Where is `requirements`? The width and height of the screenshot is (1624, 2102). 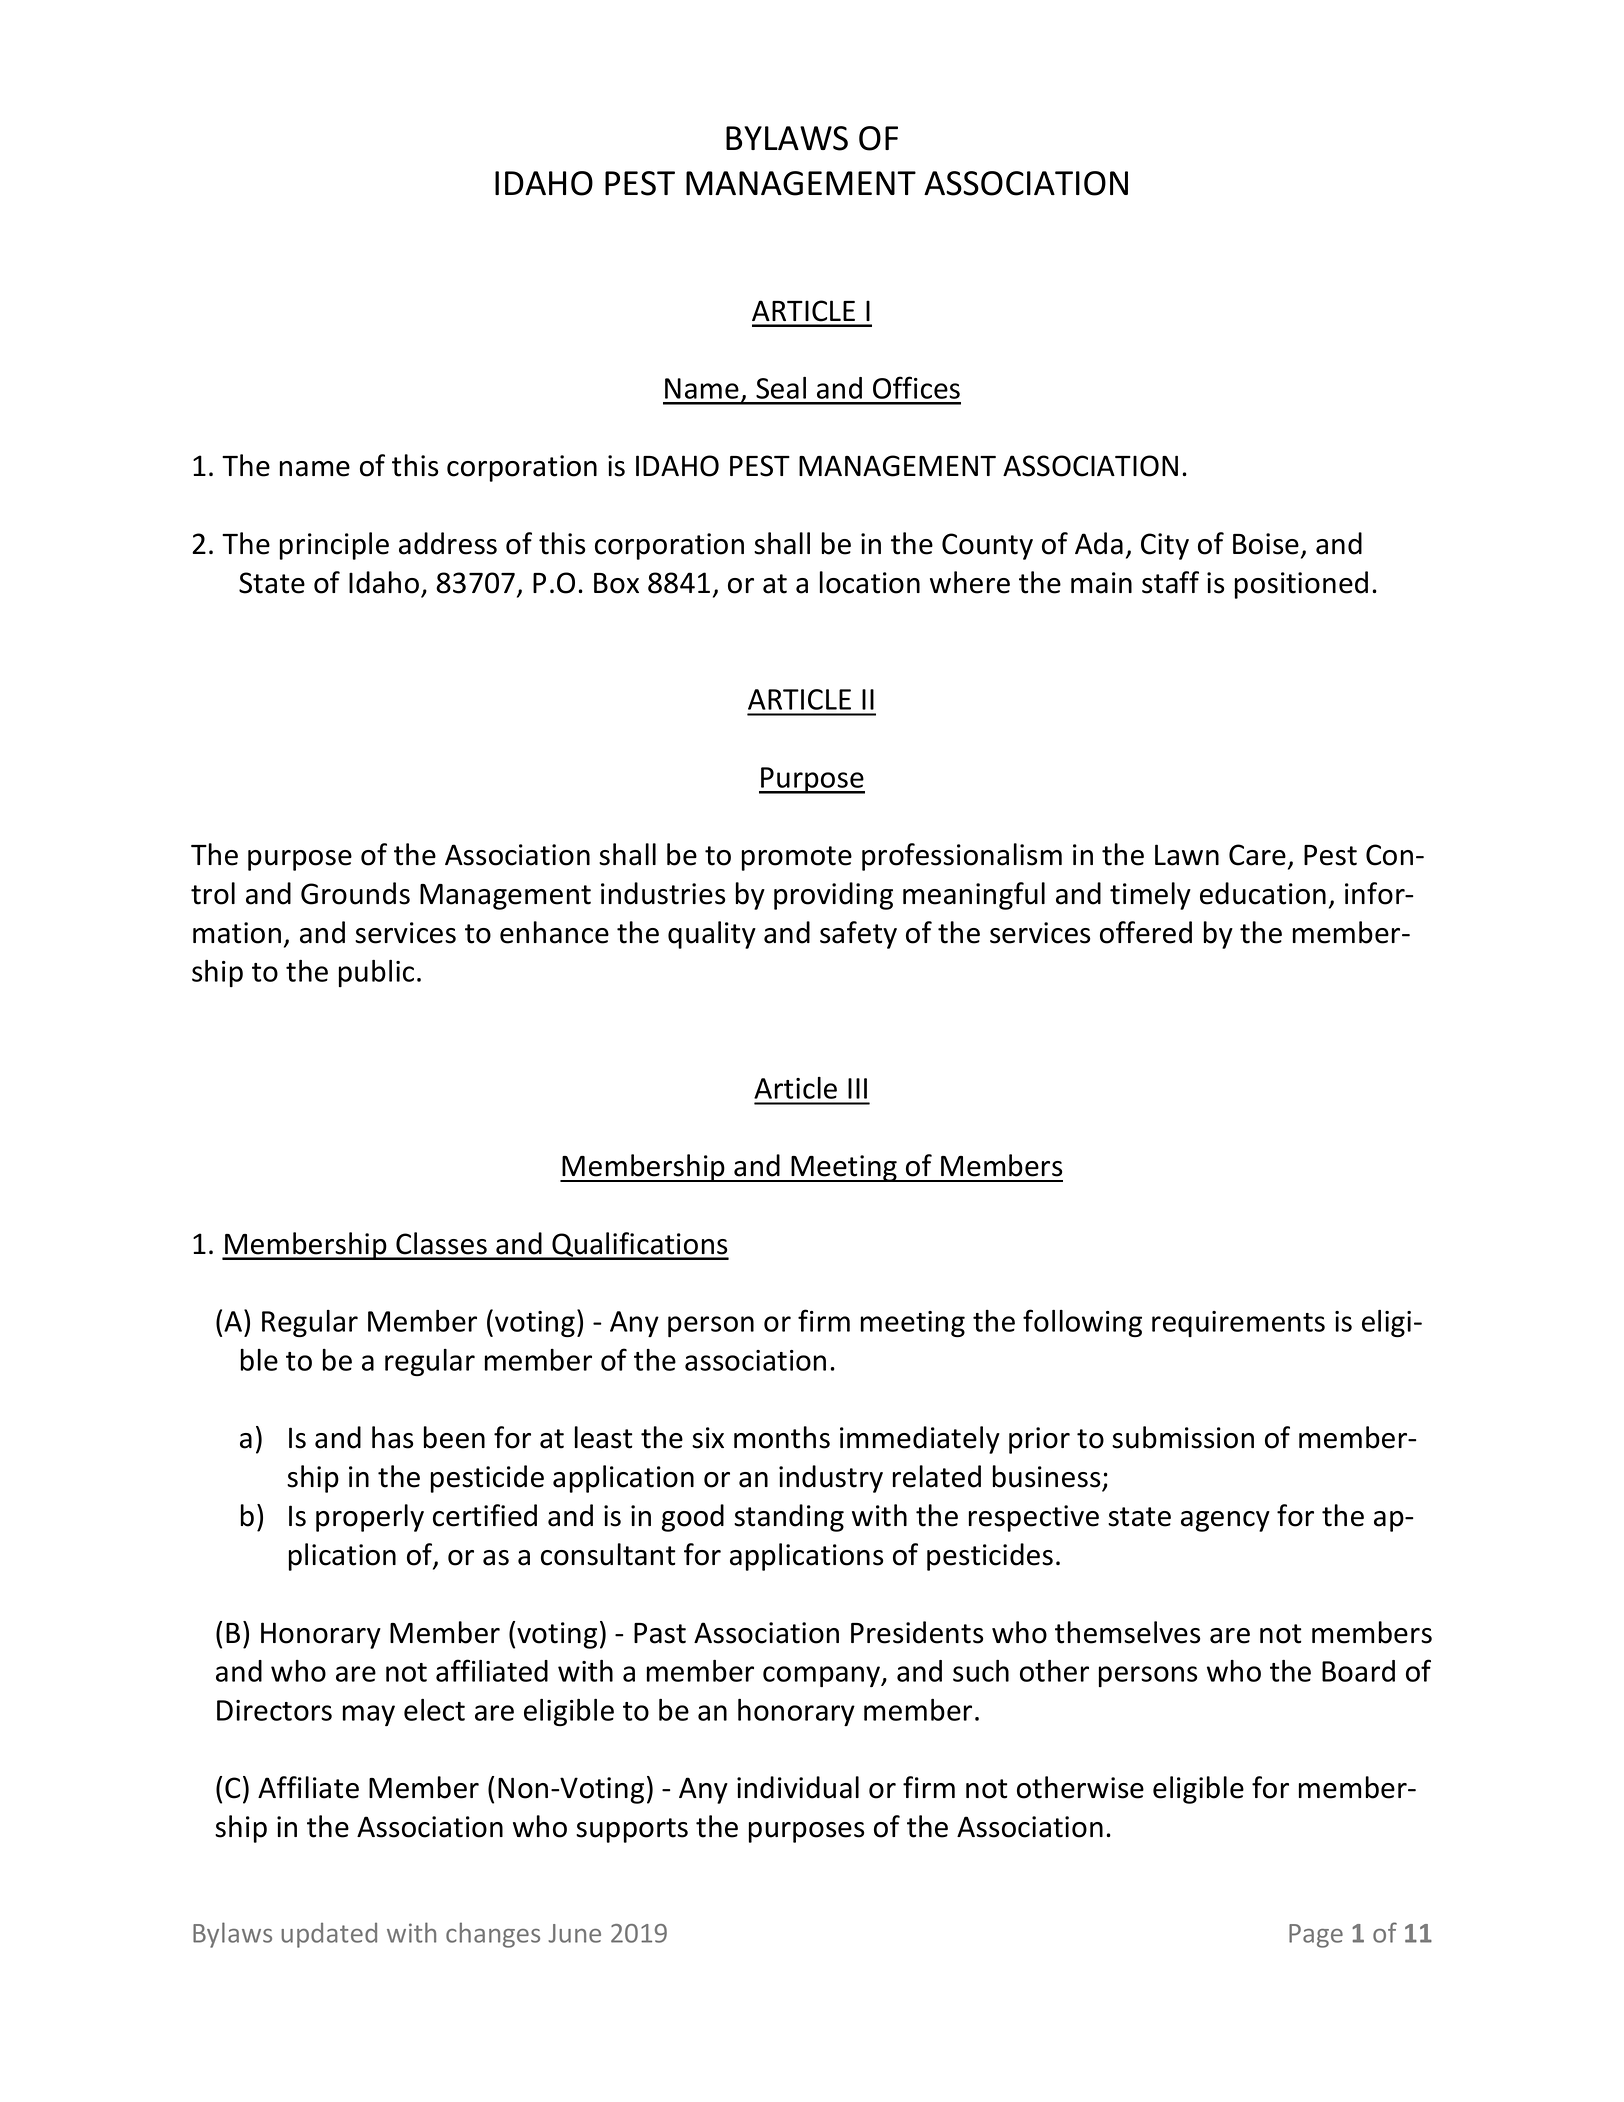
requirements is located at coordinates (1238, 1324).
